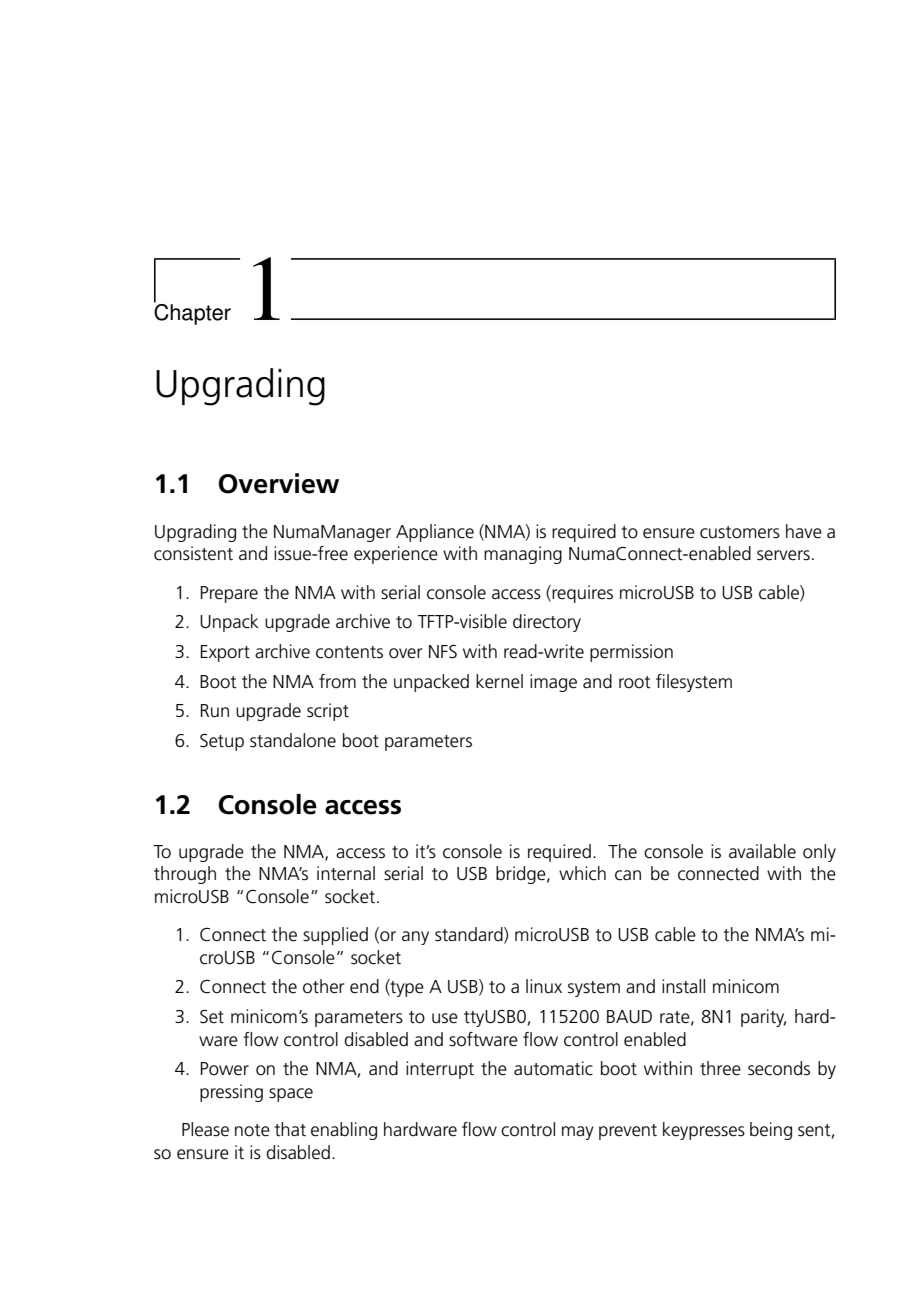 The width and height of the document is (924, 1308). What do you see at coordinates (435, 533) in the document?
I see `Appliance` at bounding box center [435, 533].
